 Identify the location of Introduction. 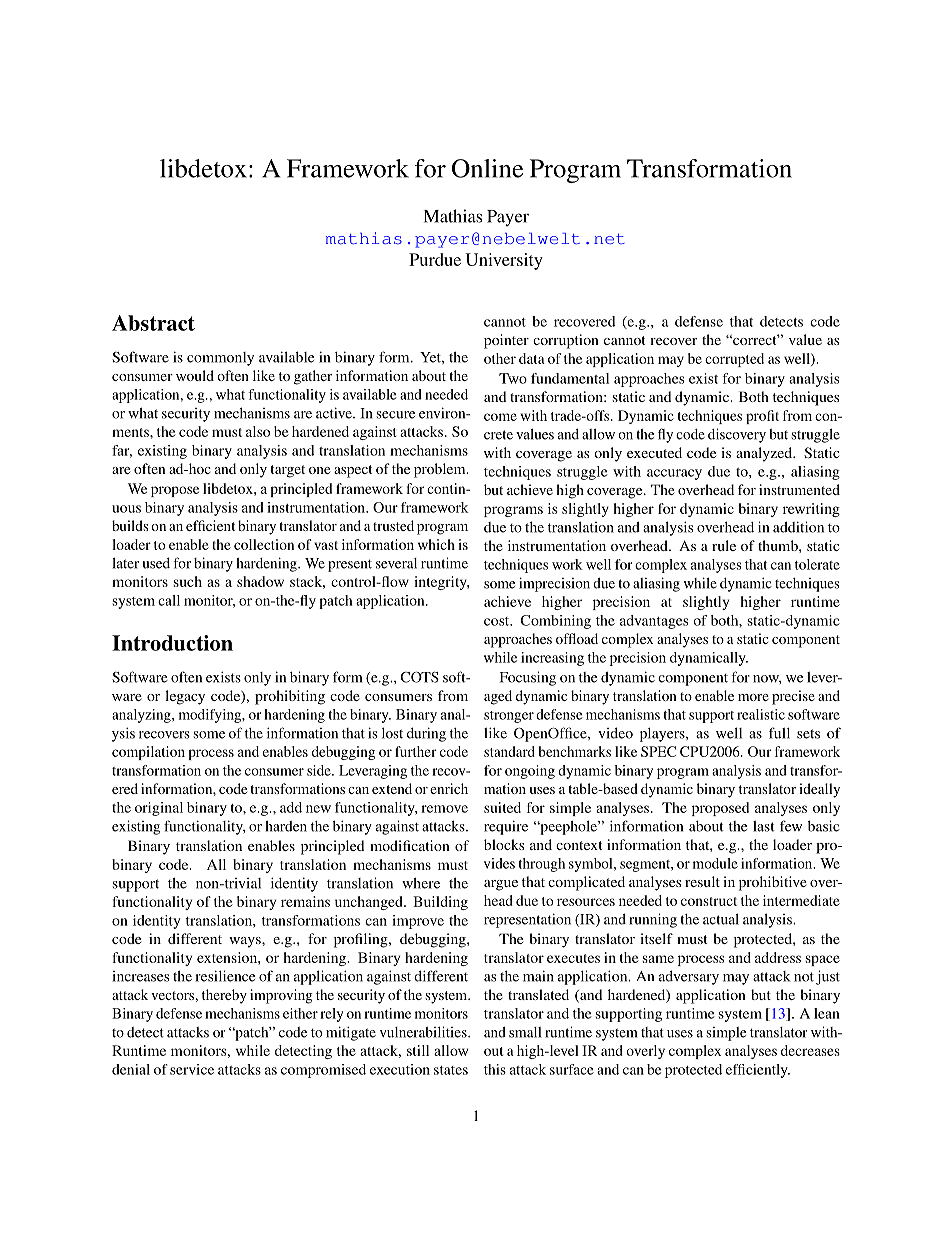
(172, 643).
